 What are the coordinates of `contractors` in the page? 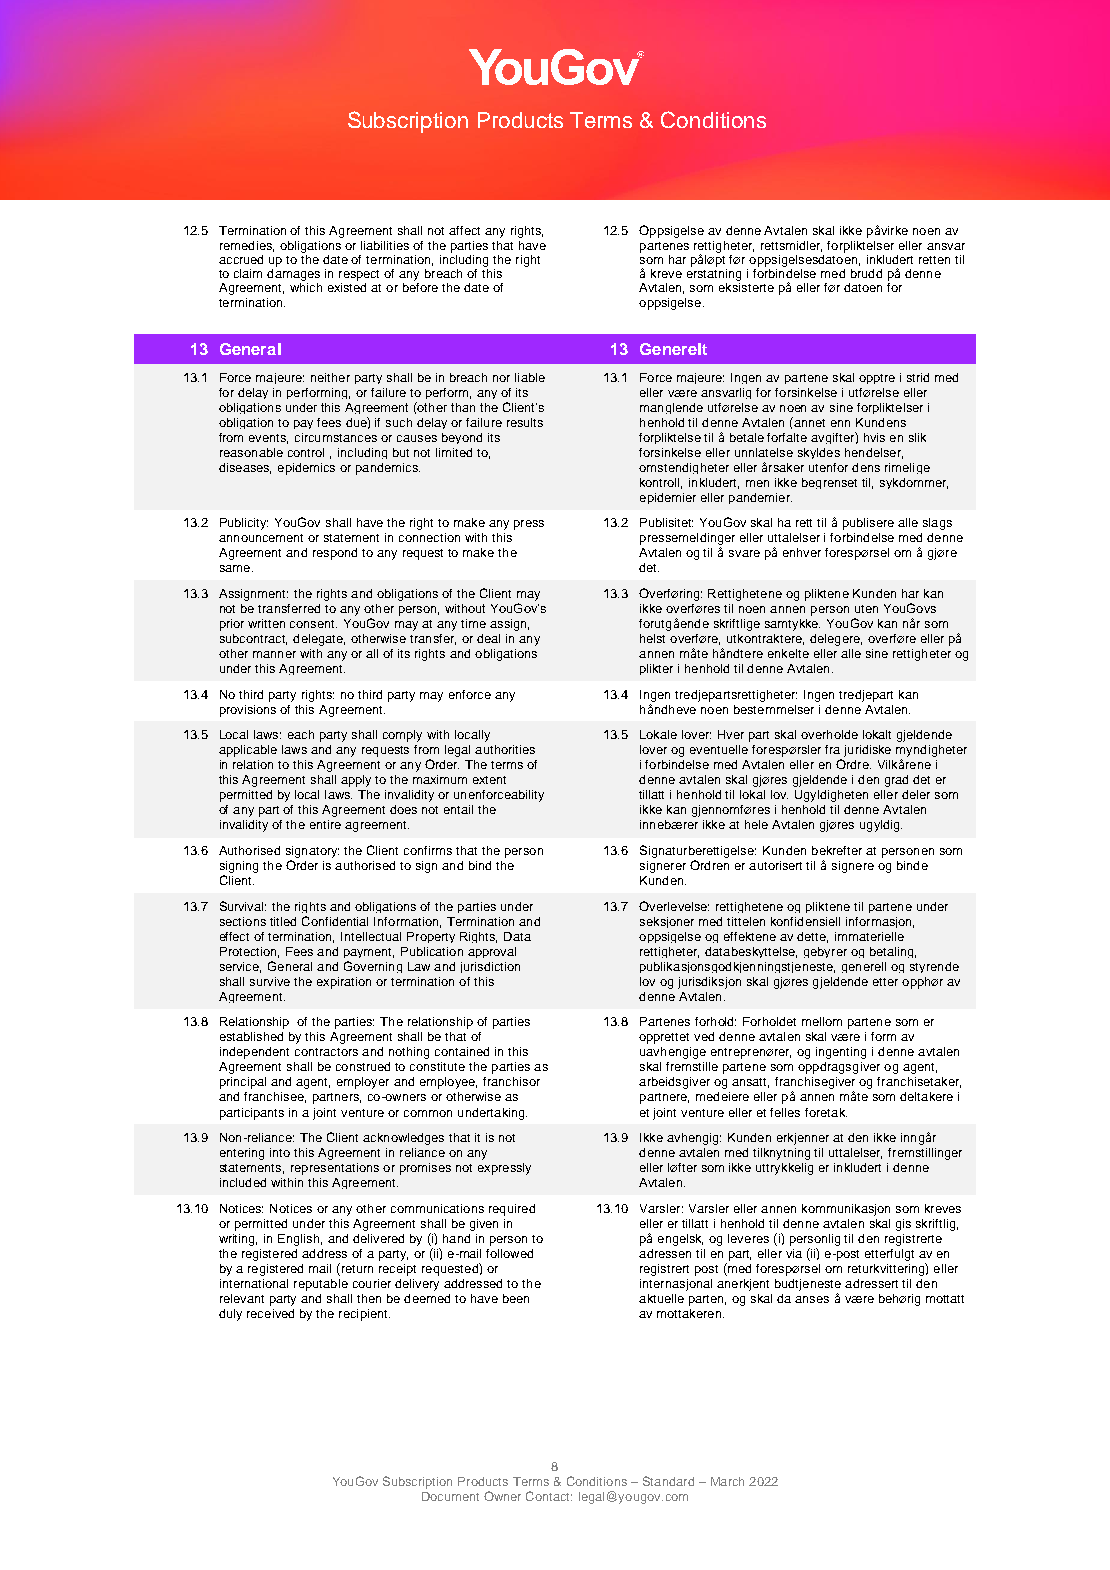 It's located at (326, 1052).
